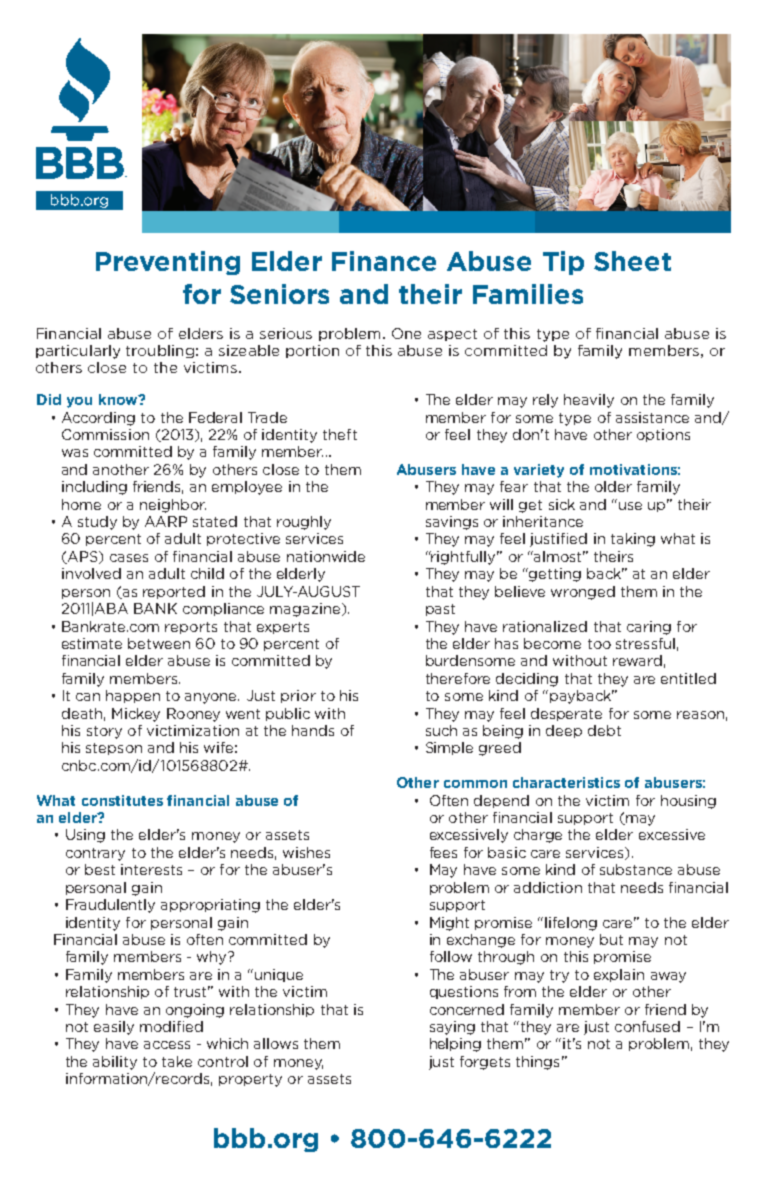  What do you see at coordinates (306, 852) in the screenshot?
I see `wishes` at bounding box center [306, 852].
